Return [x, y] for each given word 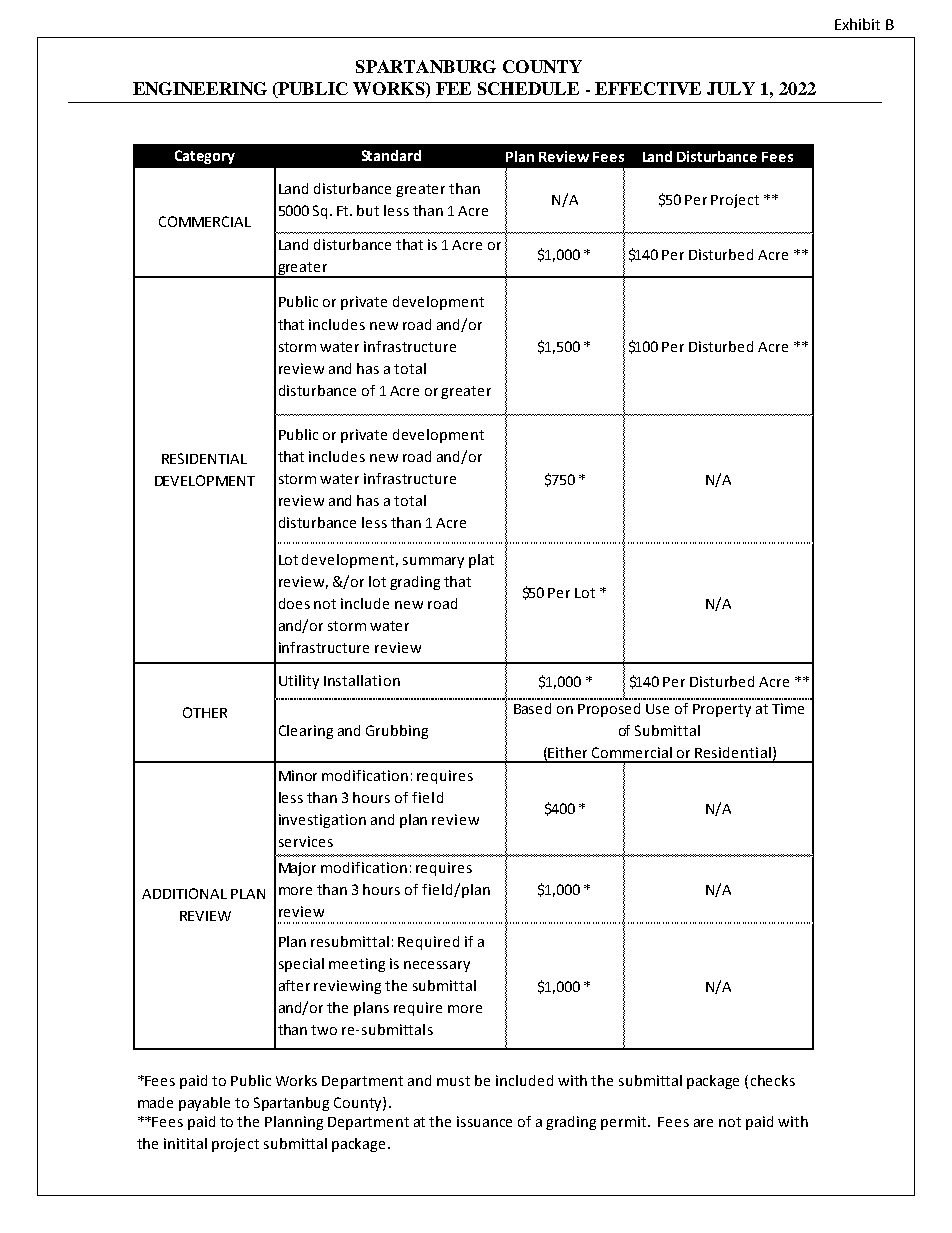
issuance [484, 1121]
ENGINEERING [200, 88]
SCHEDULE [528, 88]
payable [204, 1104]
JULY [731, 88]
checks [773, 1080]
